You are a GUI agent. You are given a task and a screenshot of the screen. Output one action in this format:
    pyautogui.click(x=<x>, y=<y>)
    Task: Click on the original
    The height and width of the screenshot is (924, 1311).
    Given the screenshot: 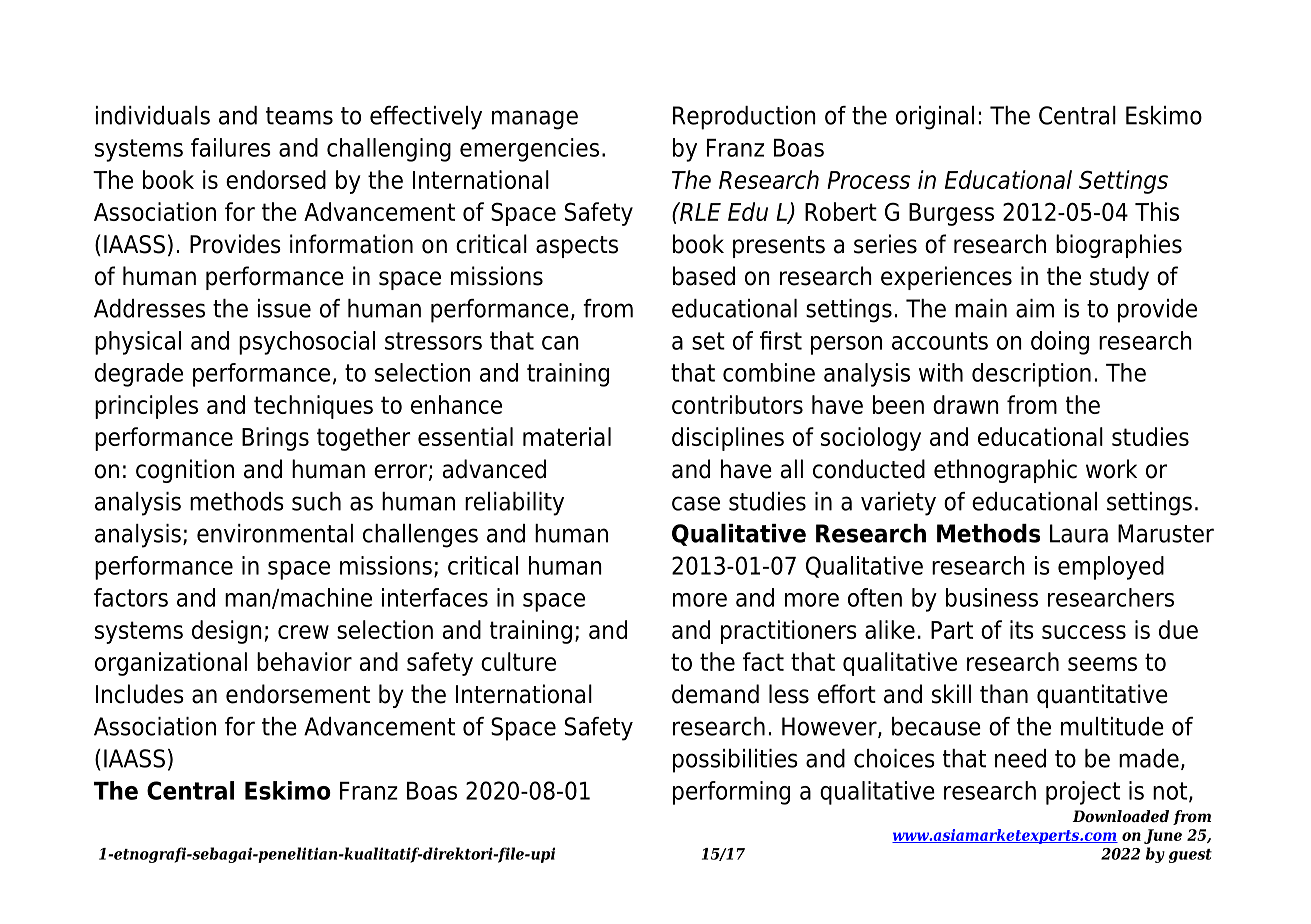 What is the action you would take?
    pyautogui.click(x=935, y=118)
